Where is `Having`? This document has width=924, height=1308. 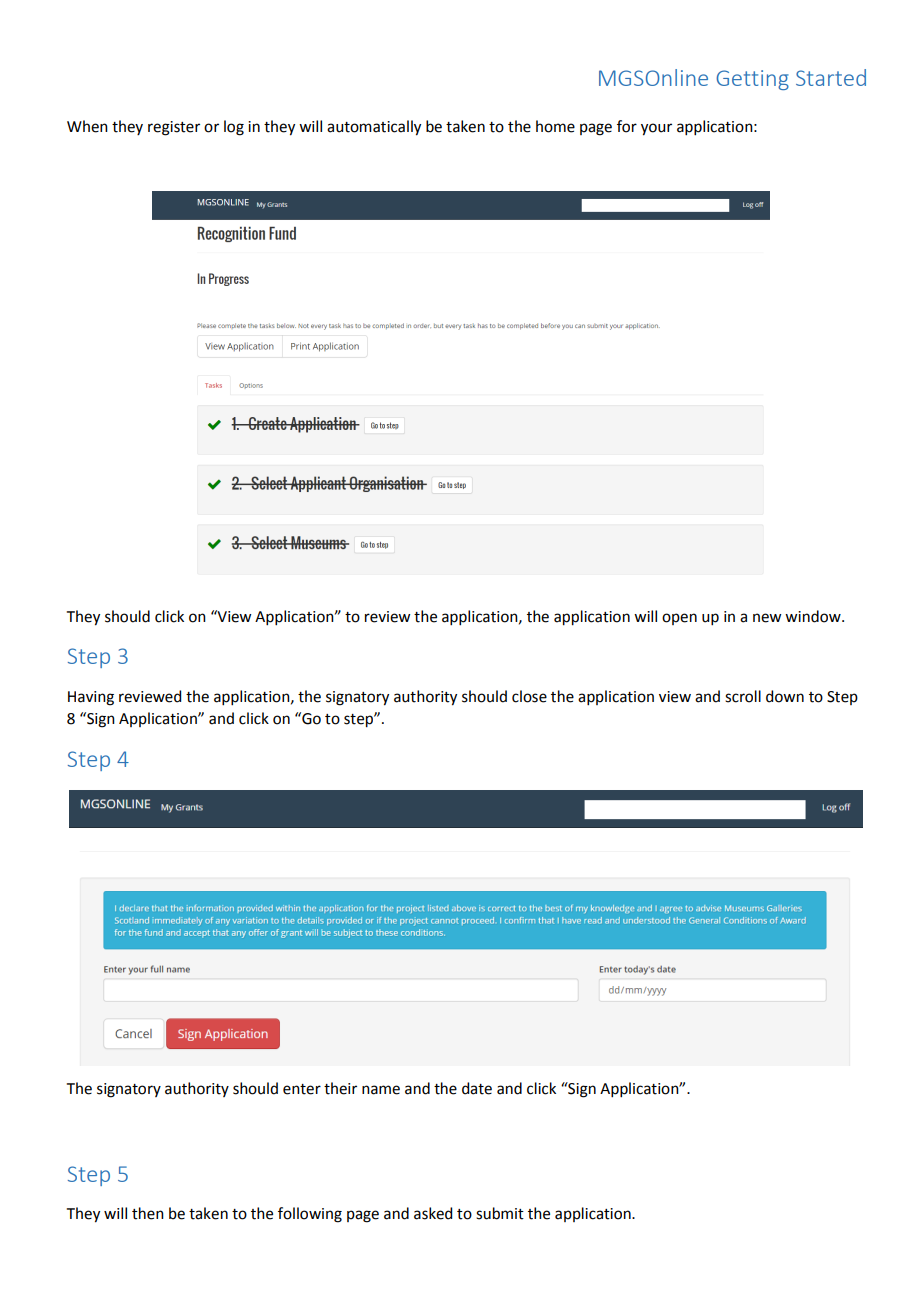
Having is located at coordinates (91, 698).
